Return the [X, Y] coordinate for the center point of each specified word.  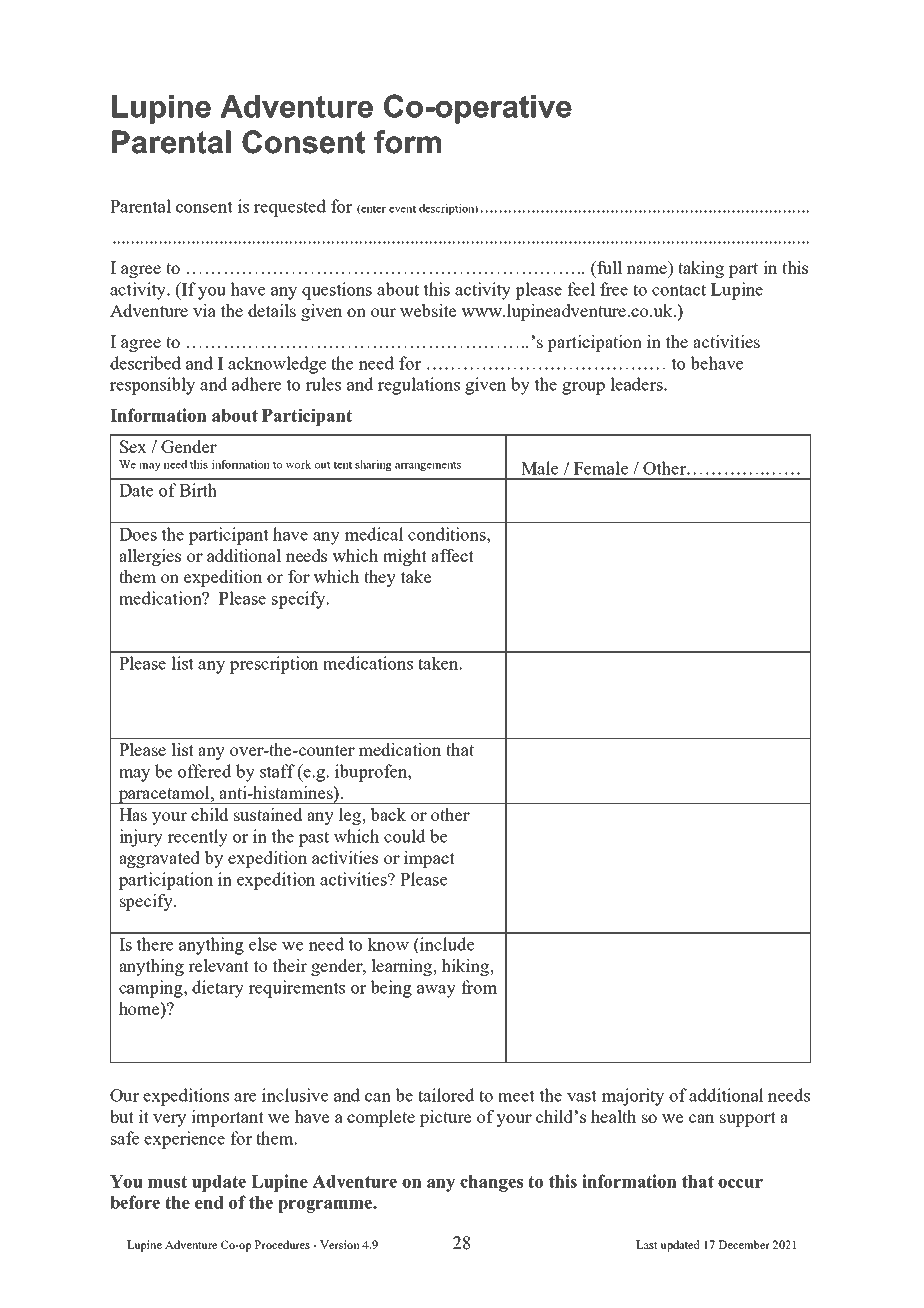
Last [647, 1244]
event [402, 209]
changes [491, 1183]
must [167, 1182]
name [646, 269]
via [204, 310]
